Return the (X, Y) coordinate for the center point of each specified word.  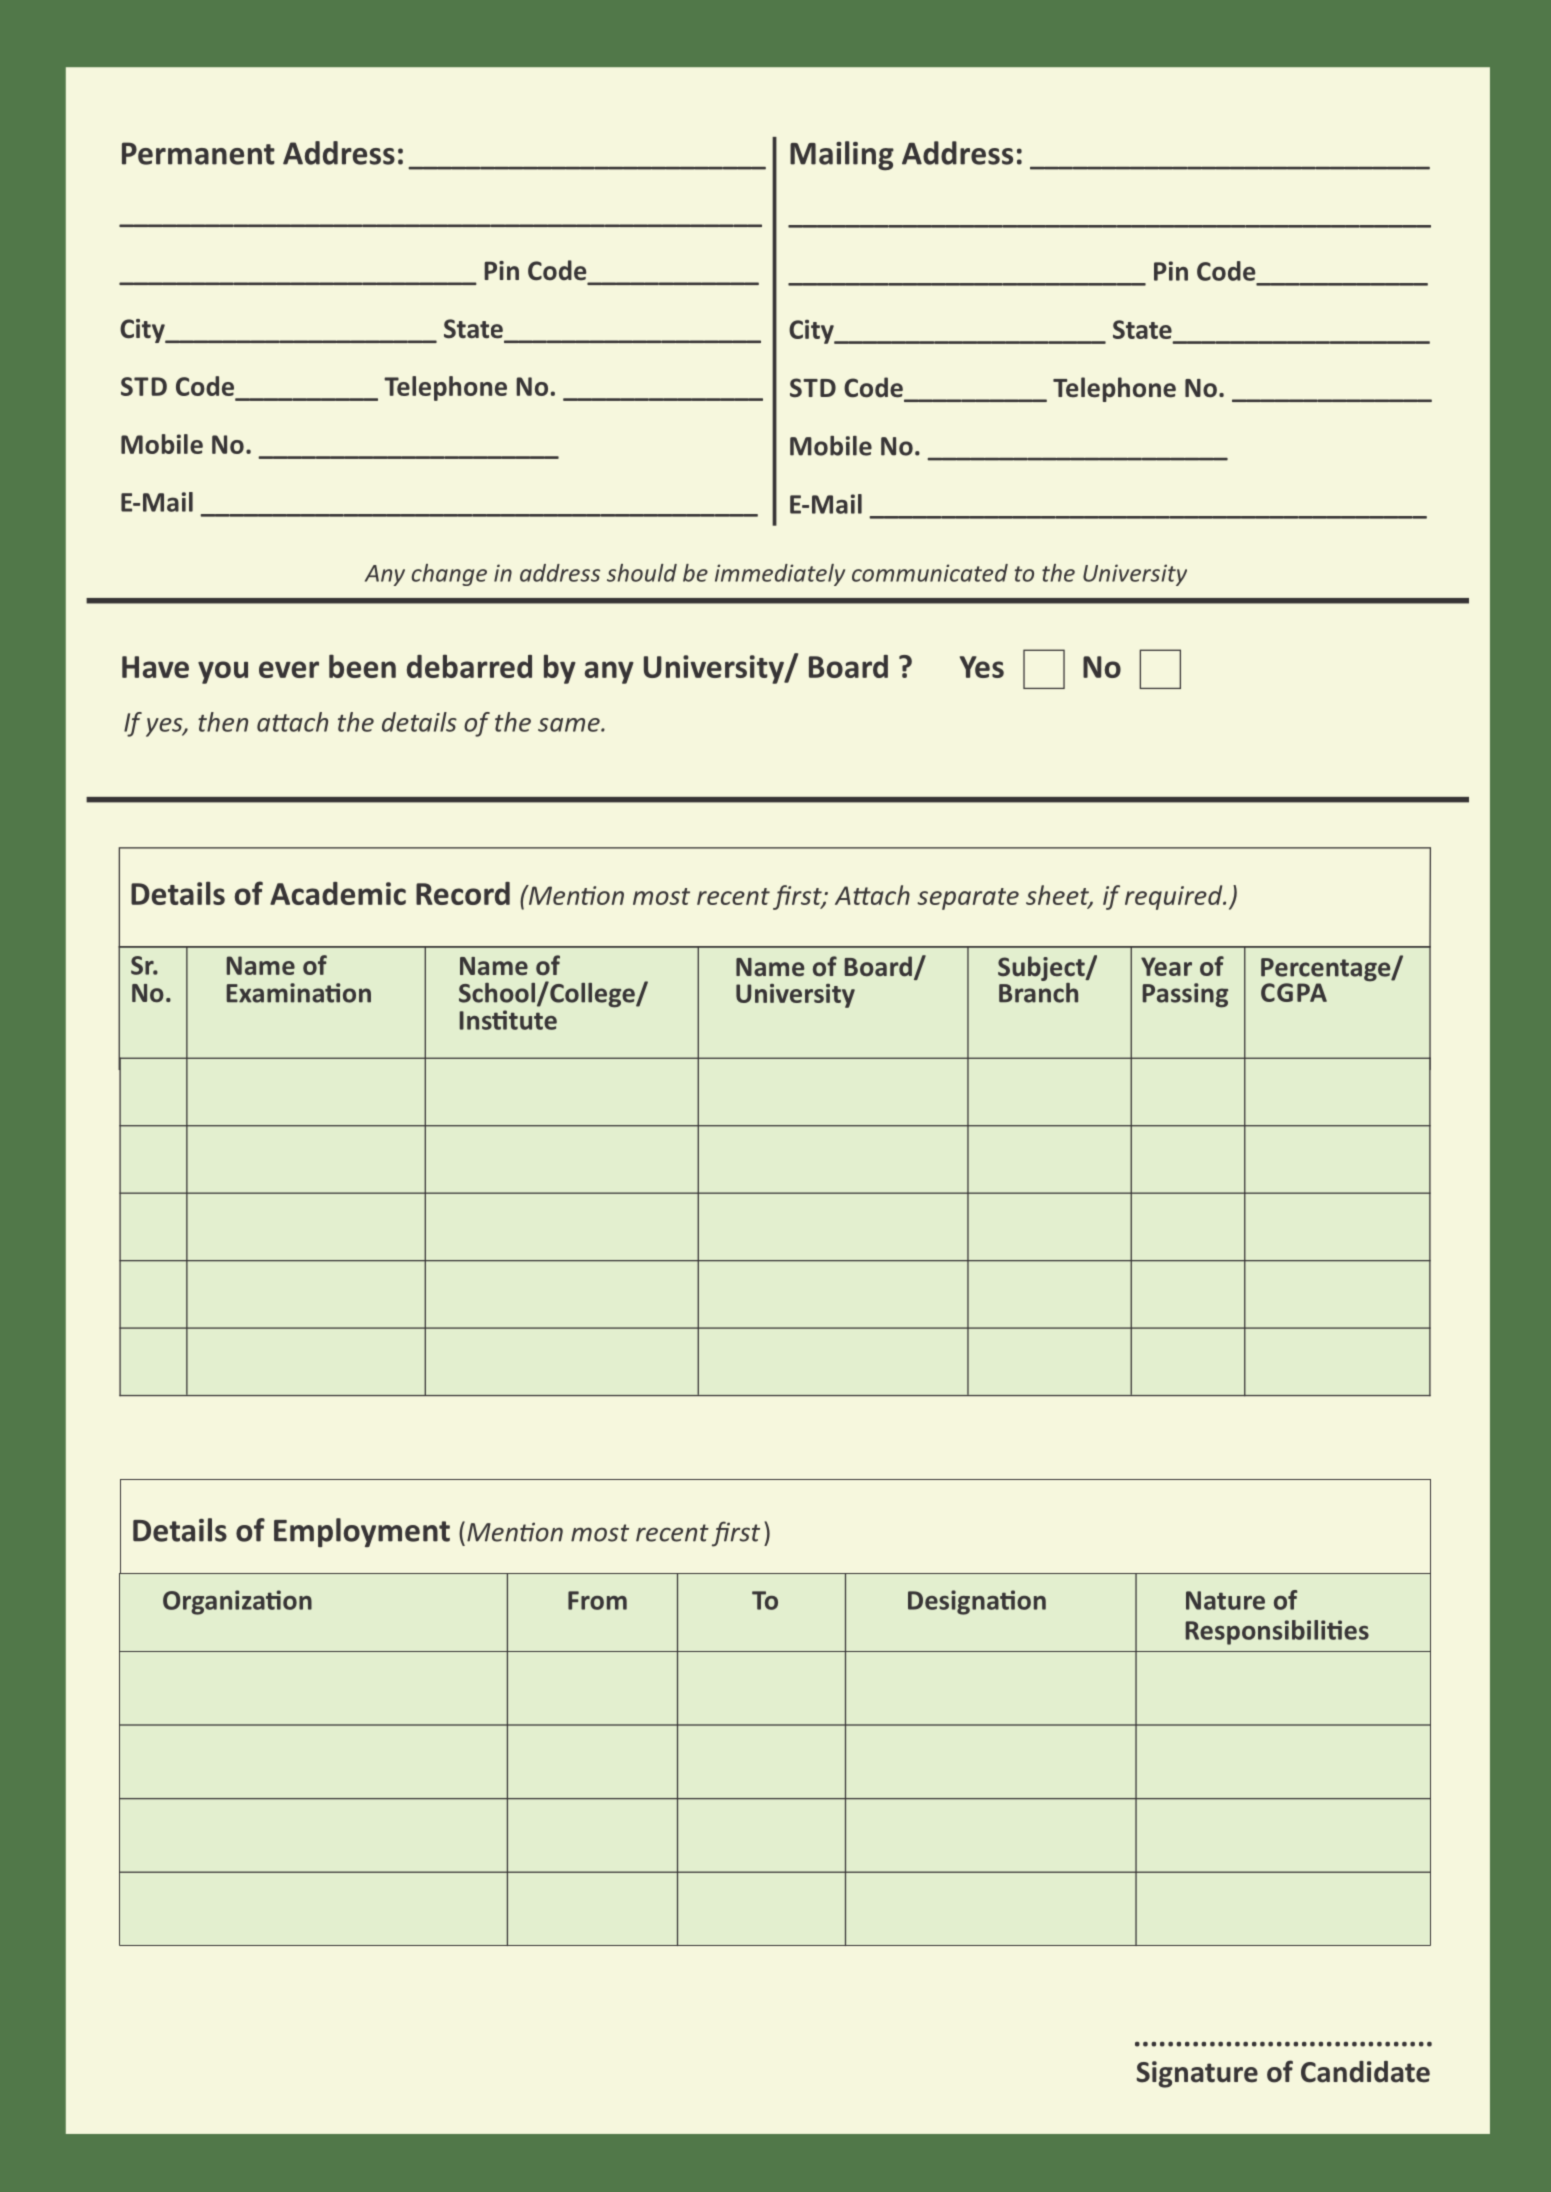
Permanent (198, 153)
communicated (930, 573)
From (597, 1600)
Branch (1038, 991)
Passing (1185, 995)
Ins (477, 1020)
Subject (1042, 970)
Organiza (215, 1602)
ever (289, 669)
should (642, 573)
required (1175, 897)
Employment (362, 1532)
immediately (780, 575)
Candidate (1365, 2072)
